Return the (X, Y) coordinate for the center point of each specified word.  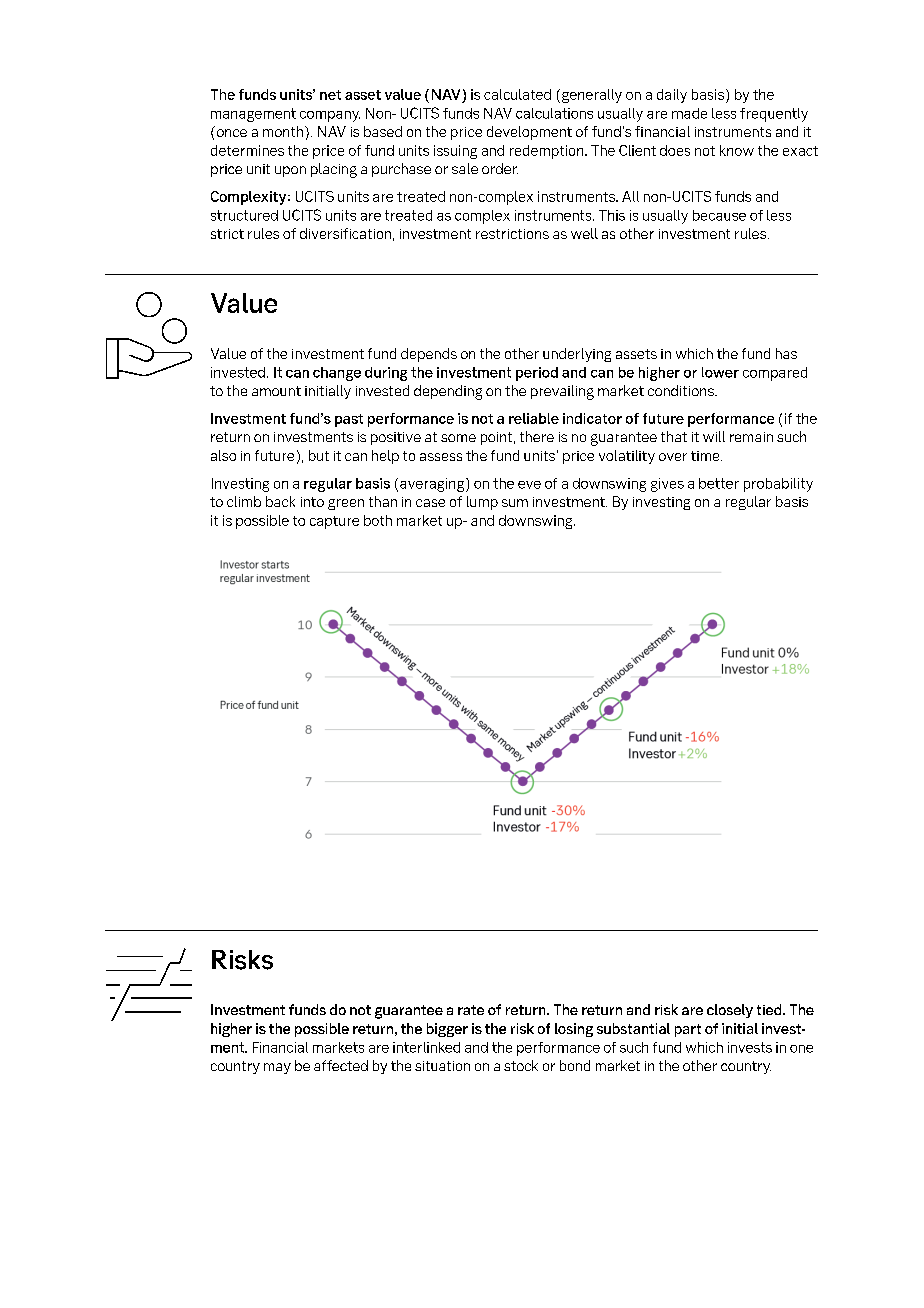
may (277, 1068)
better (719, 483)
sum (515, 503)
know (737, 150)
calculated (517, 94)
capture (334, 522)
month (283, 131)
